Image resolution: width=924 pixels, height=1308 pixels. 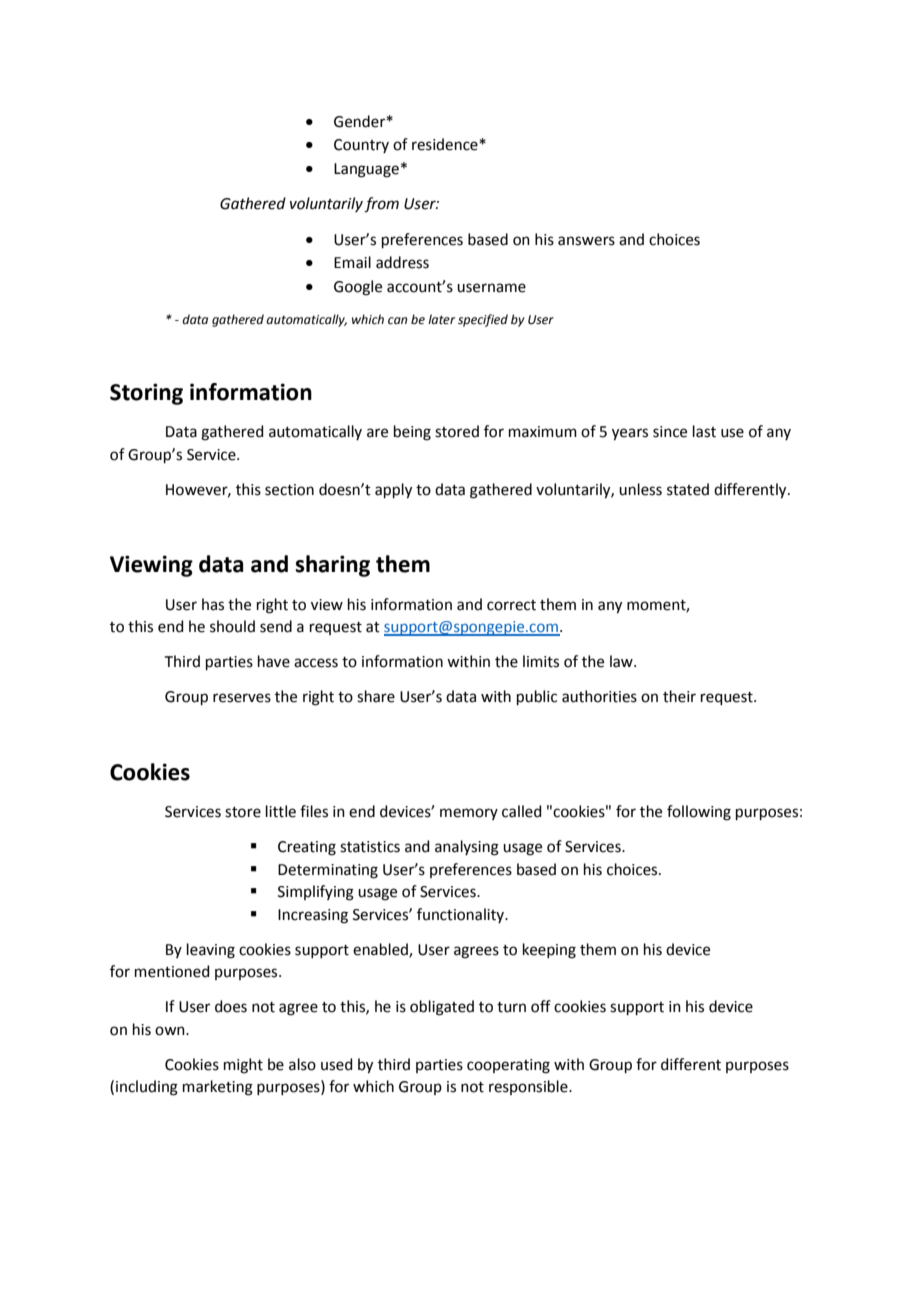 I want to click on unless, so click(x=640, y=489).
